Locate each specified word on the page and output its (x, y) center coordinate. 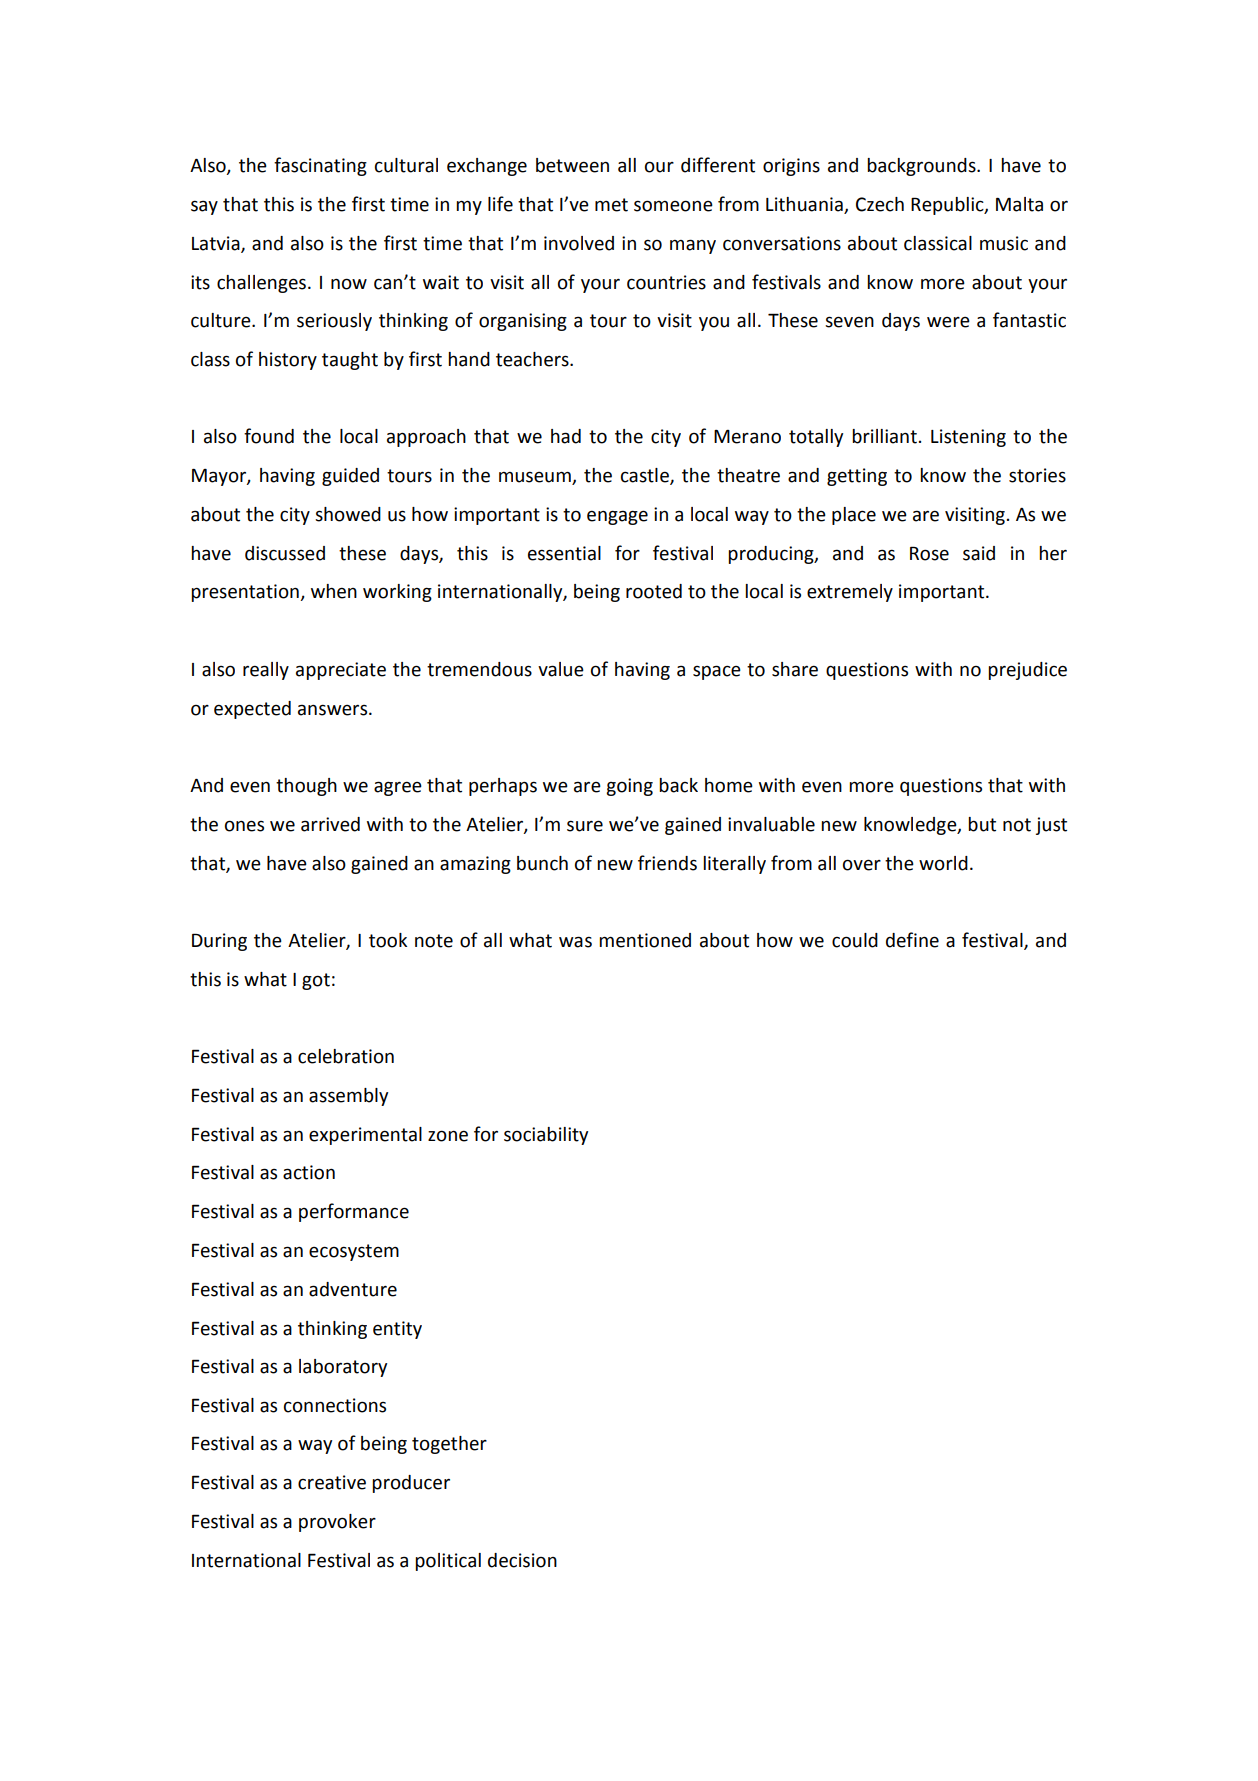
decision (522, 1560)
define (912, 940)
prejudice (1027, 671)
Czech (880, 204)
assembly (348, 1097)
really (266, 671)
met (611, 205)
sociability (546, 1136)
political (448, 1562)
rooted (654, 591)
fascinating (320, 166)
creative (332, 1482)
